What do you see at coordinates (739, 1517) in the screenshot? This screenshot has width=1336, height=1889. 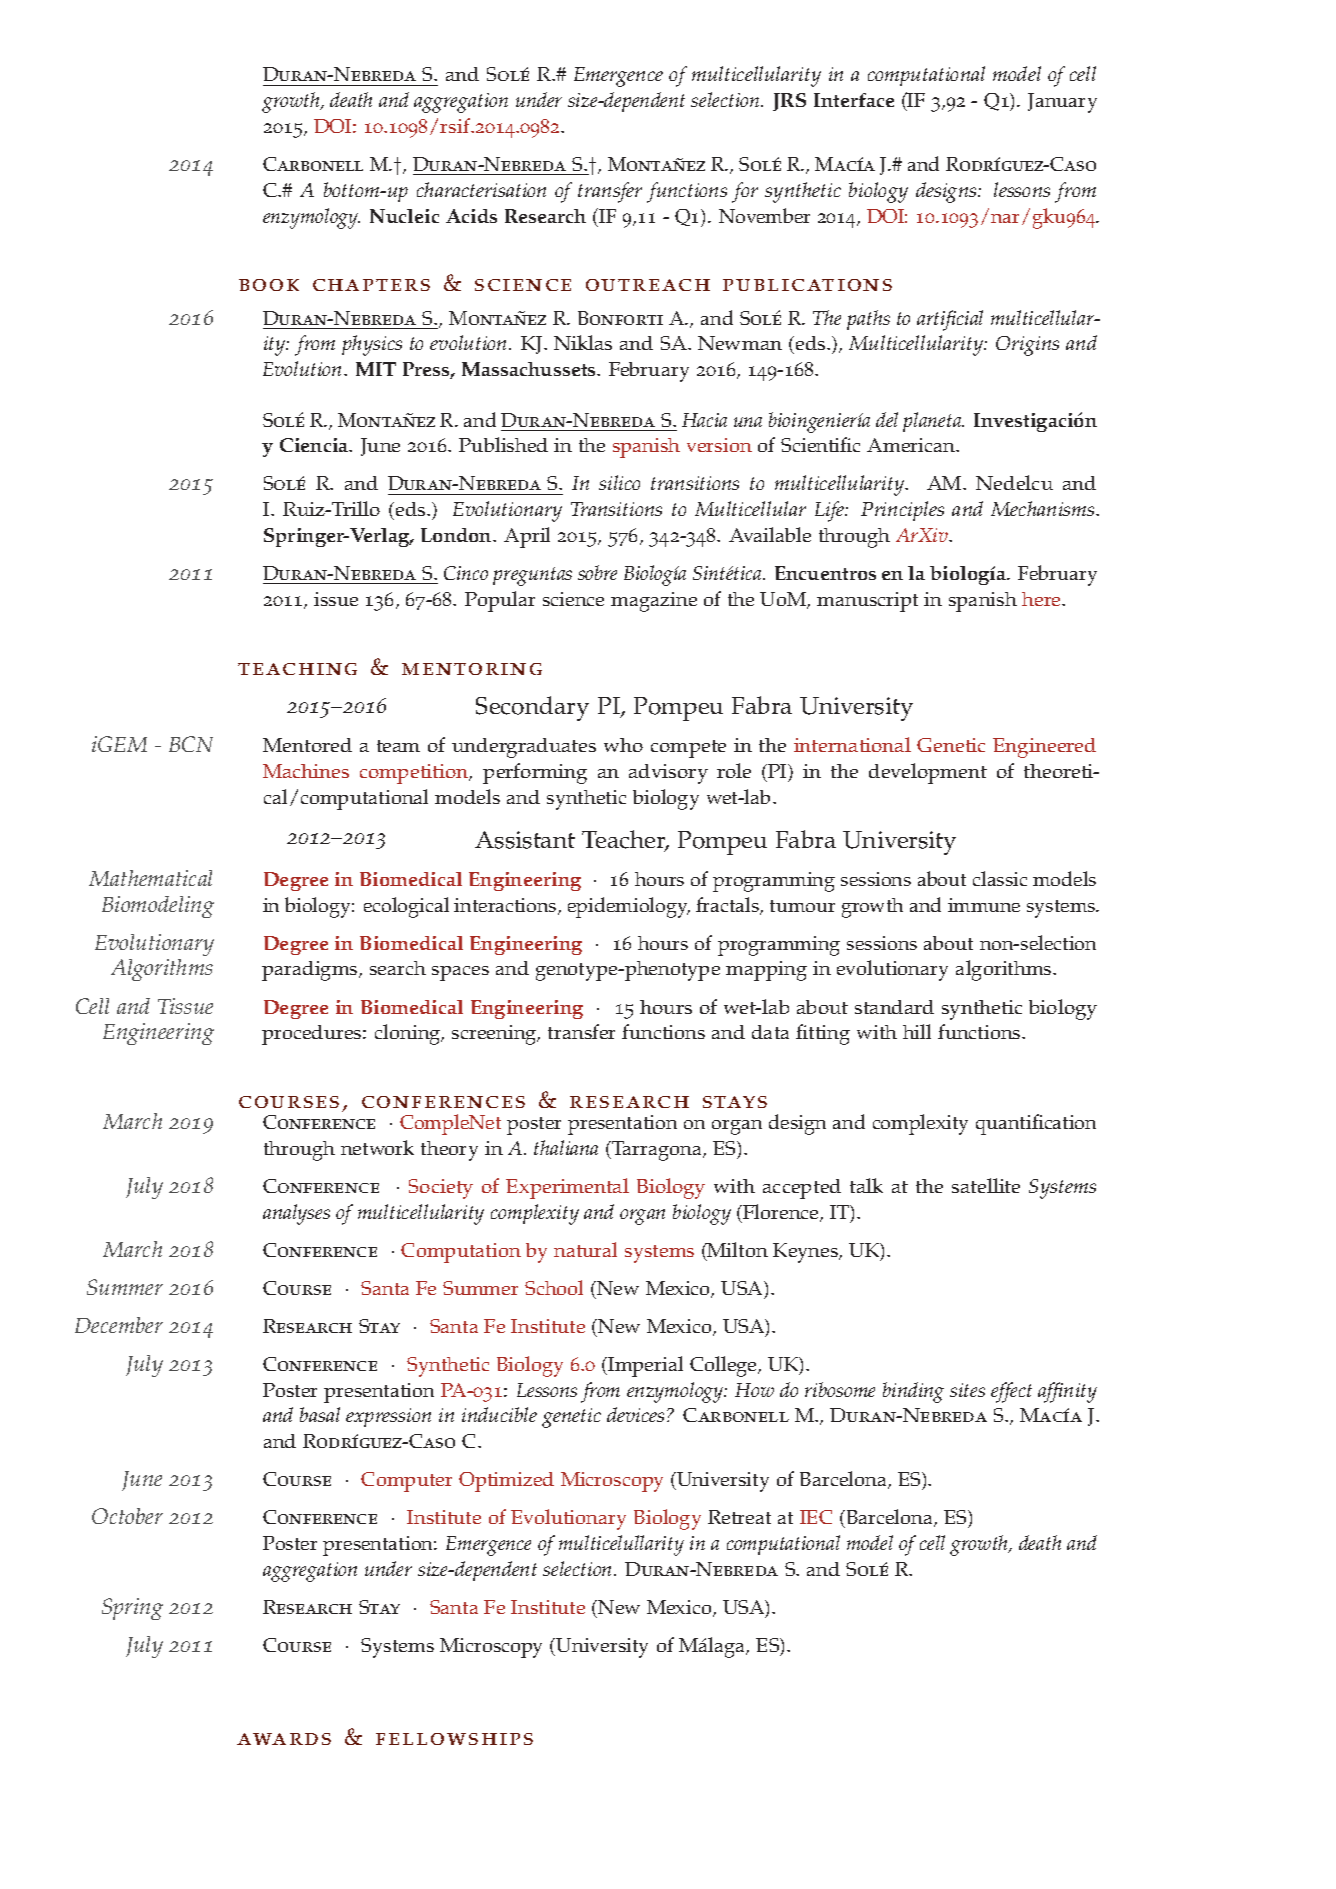 I see `Retreat` at bounding box center [739, 1517].
